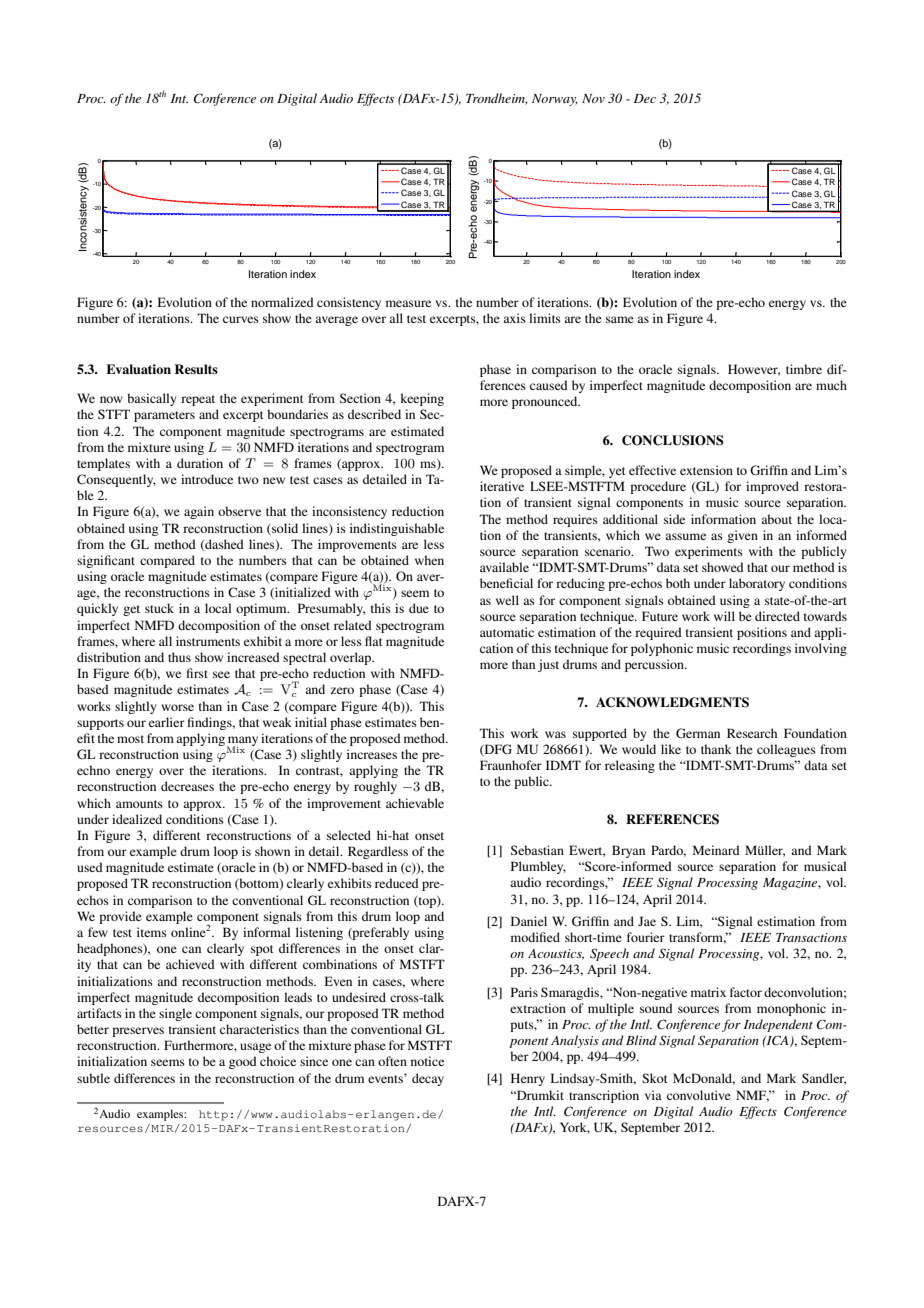  What do you see at coordinates (243, 1062) in the document?
I see `good` at bounding box center [243, 1062].
